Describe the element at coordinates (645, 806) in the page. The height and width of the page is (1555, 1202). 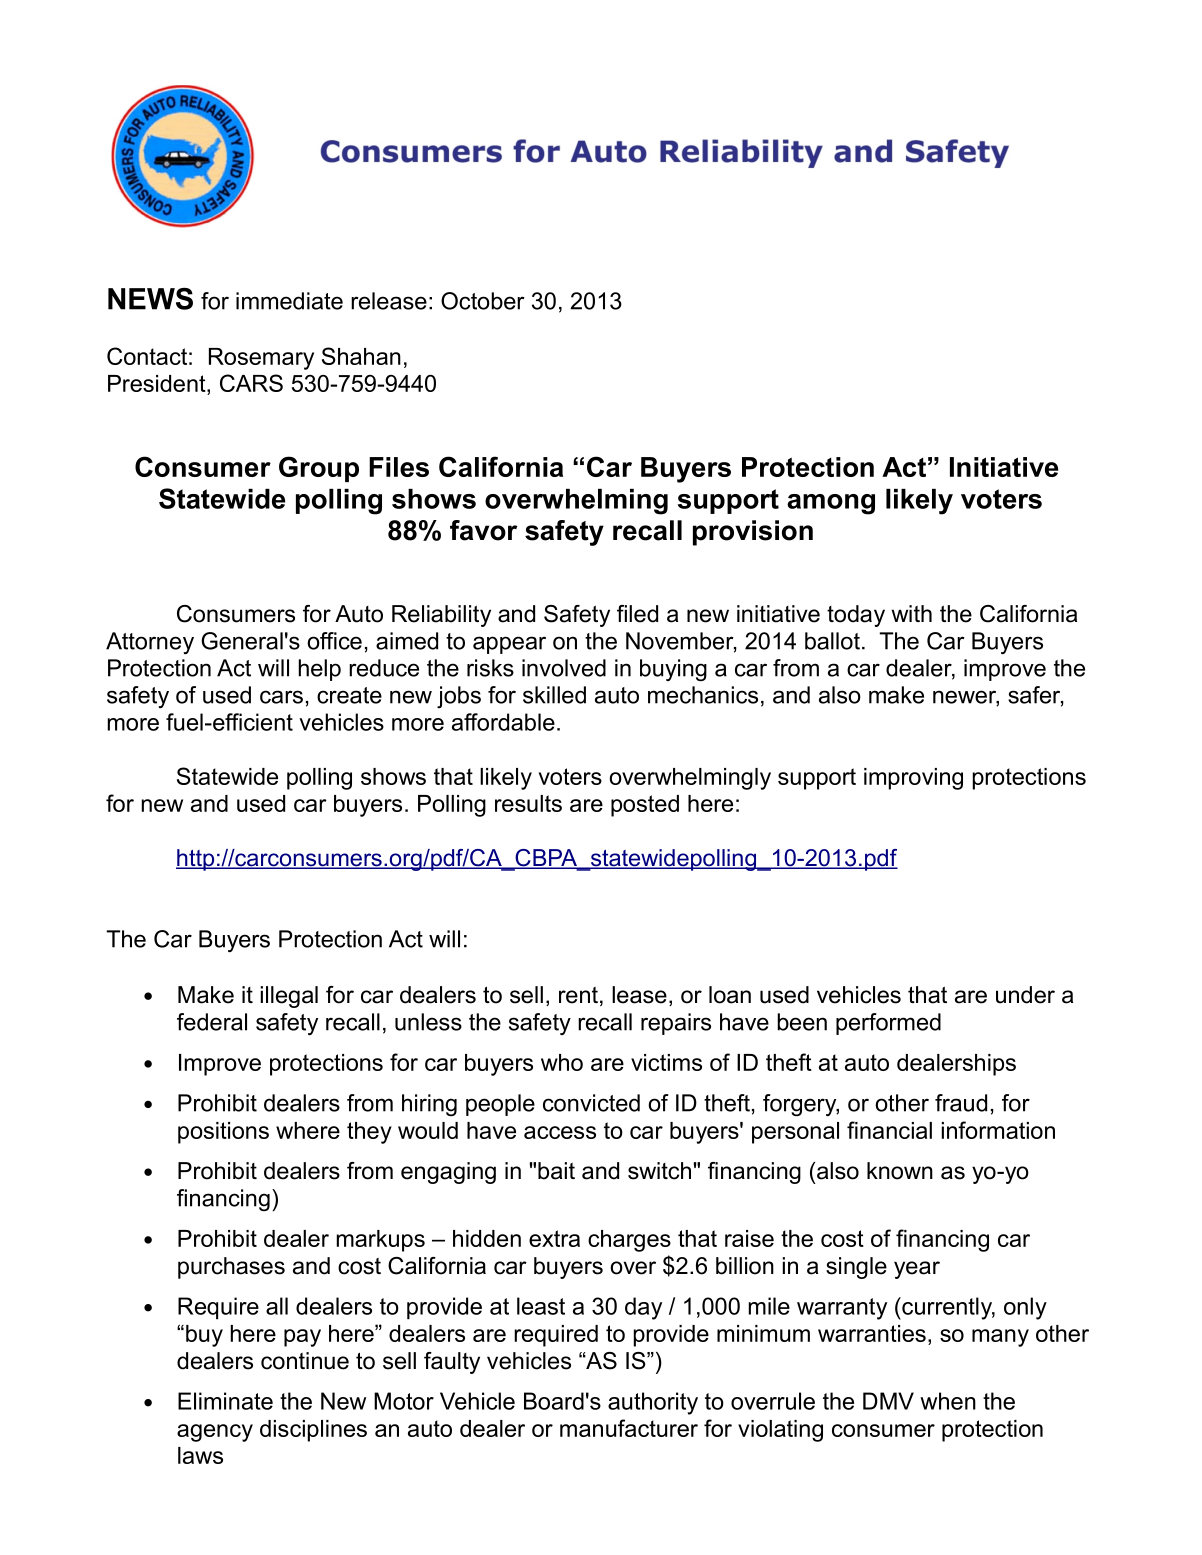
I see `posted` at that location.
